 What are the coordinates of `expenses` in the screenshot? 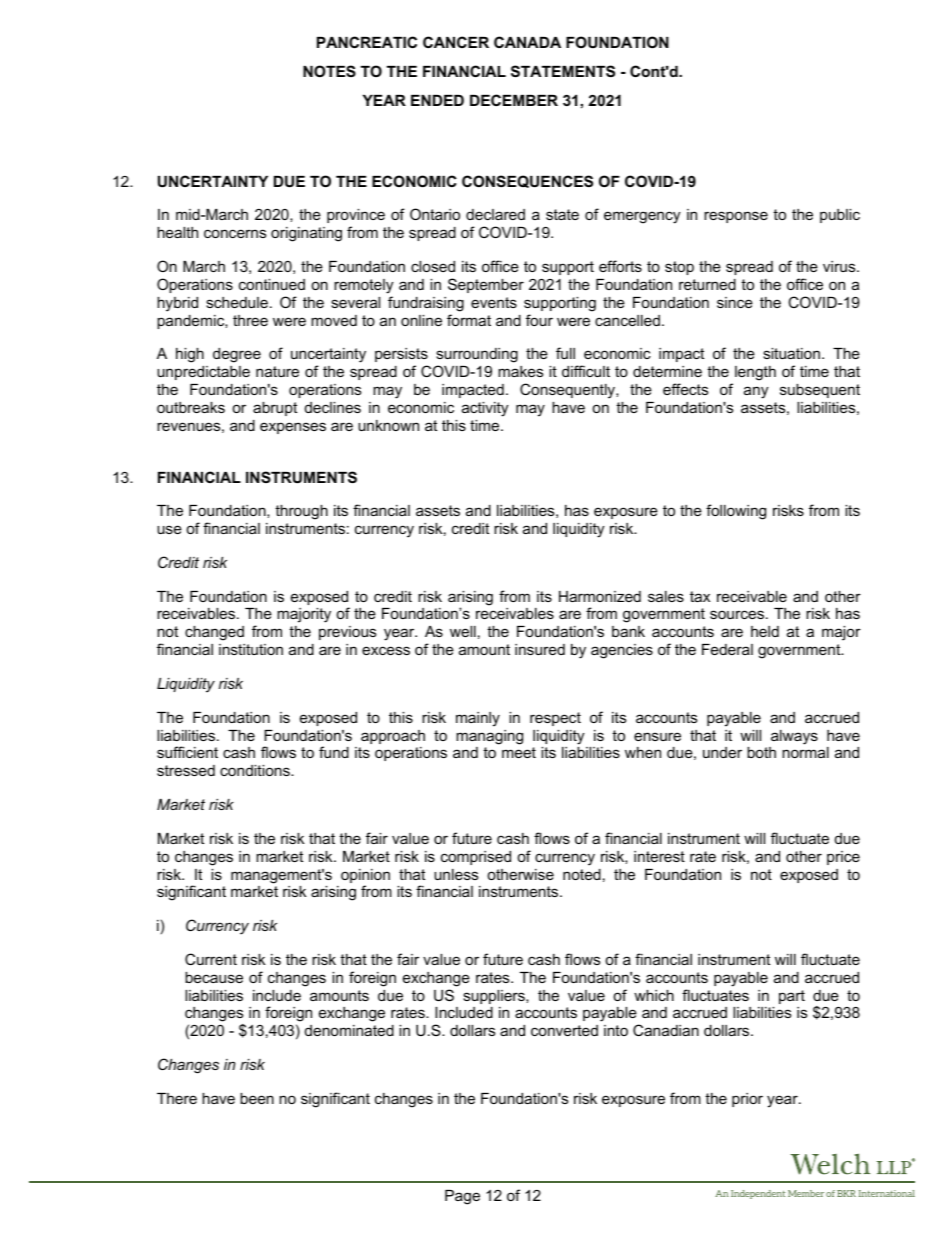 It's located at (293, 428).
